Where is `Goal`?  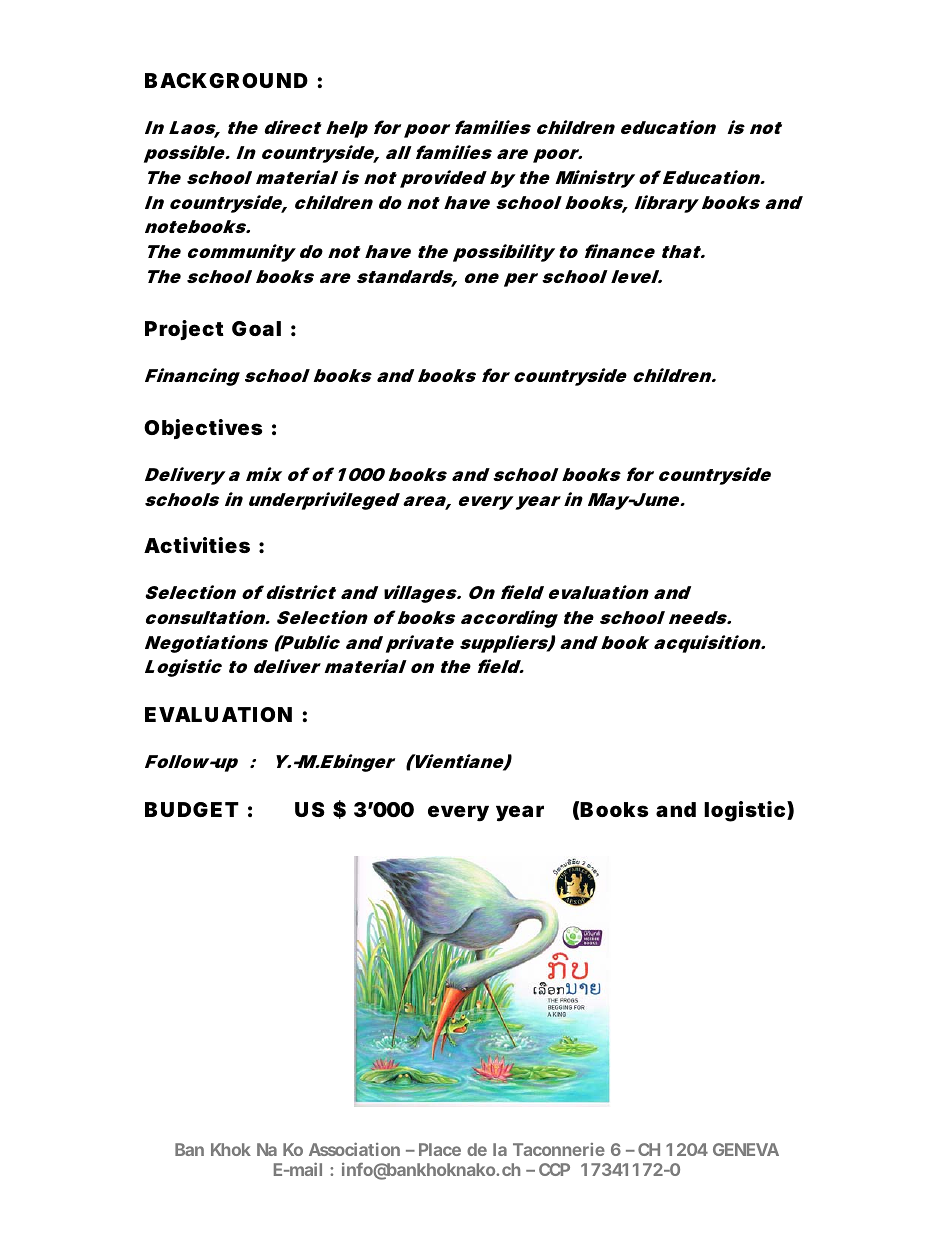 Goal is located at coordinates (256, 328).
